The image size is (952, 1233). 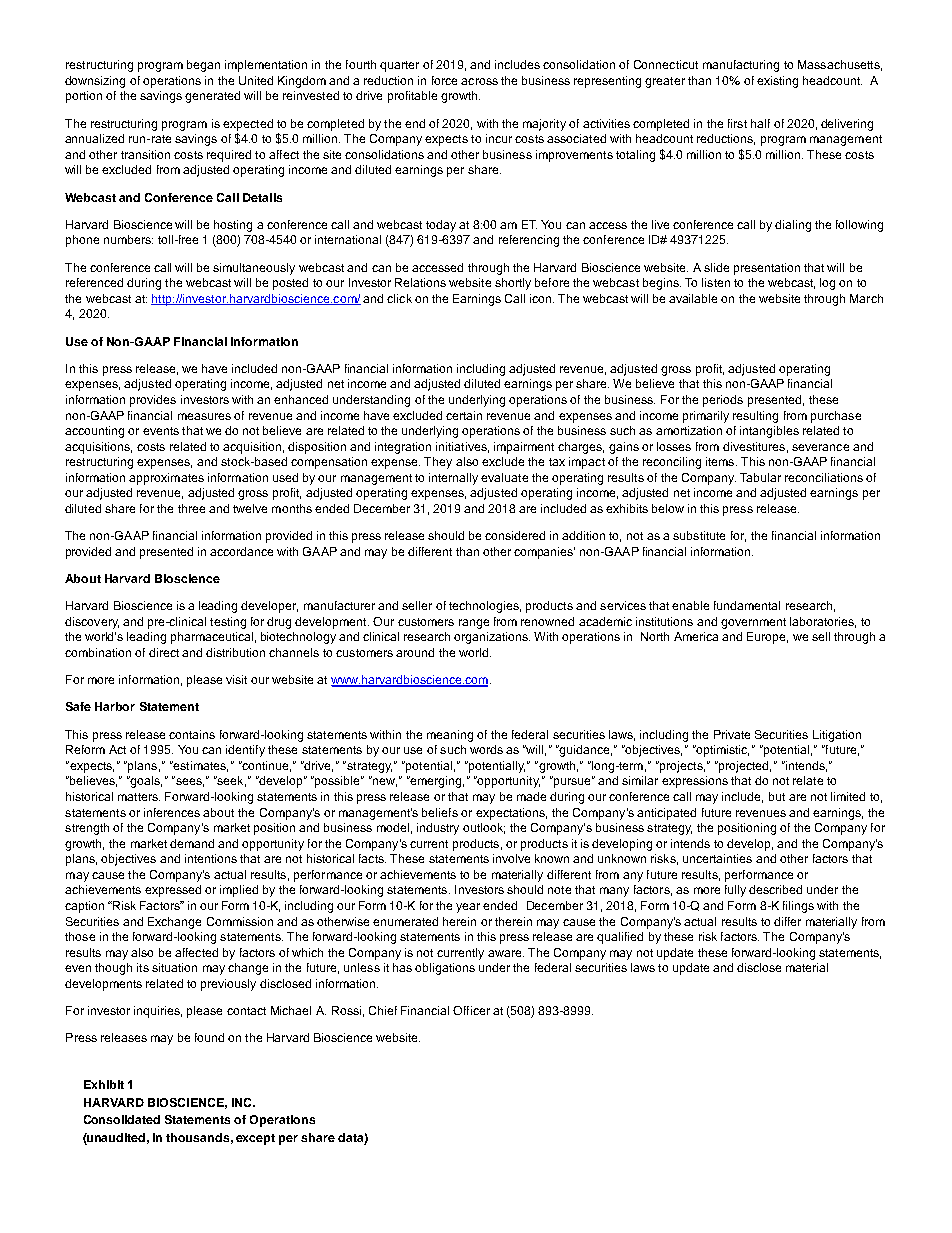 What do you see at coordinates (542, 298) in the screenshot?
I see `icon` at bounding box center [542, 298].
